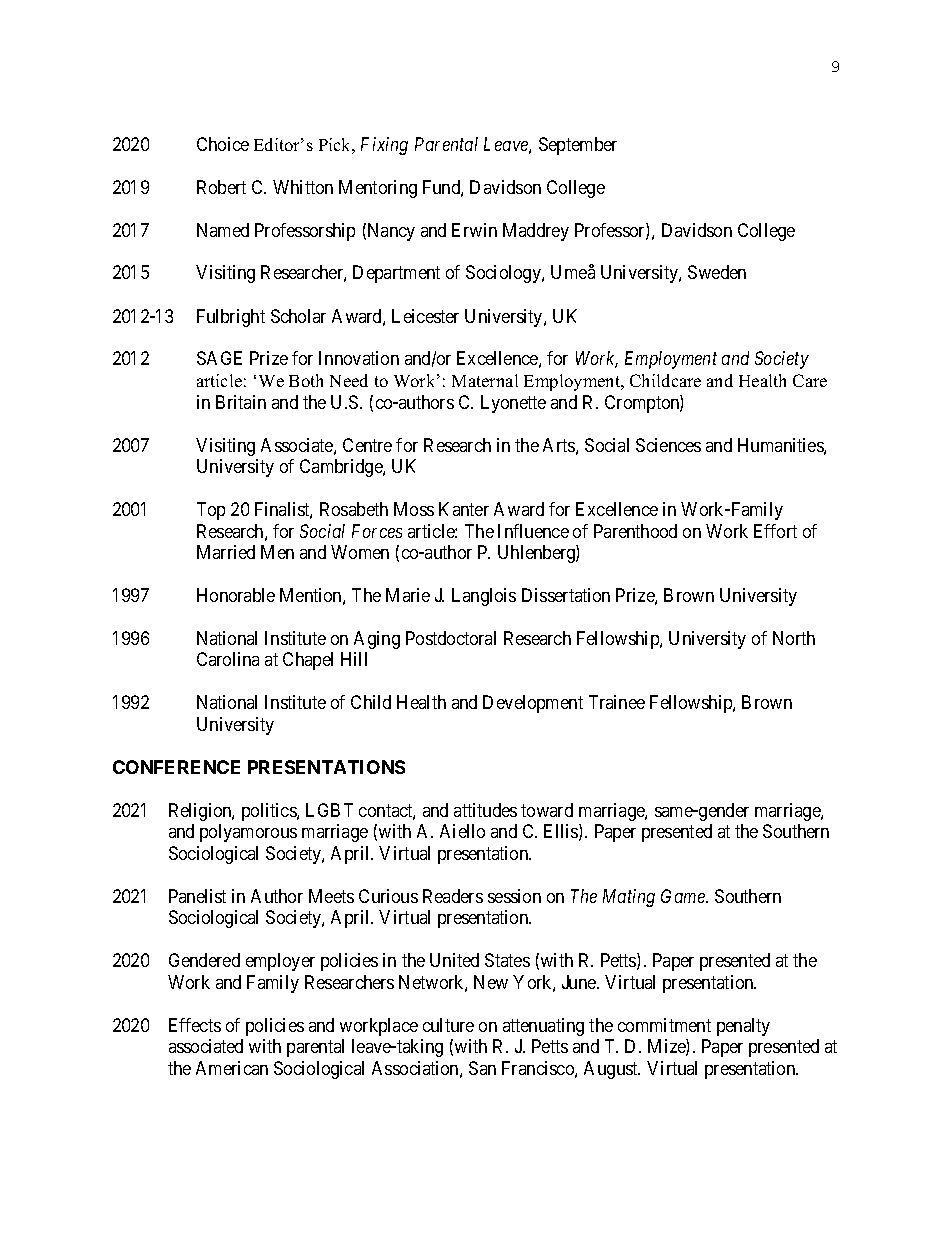  Describe the element at coordinates (474, 230) in the page. I see `Erwin` at that location.
